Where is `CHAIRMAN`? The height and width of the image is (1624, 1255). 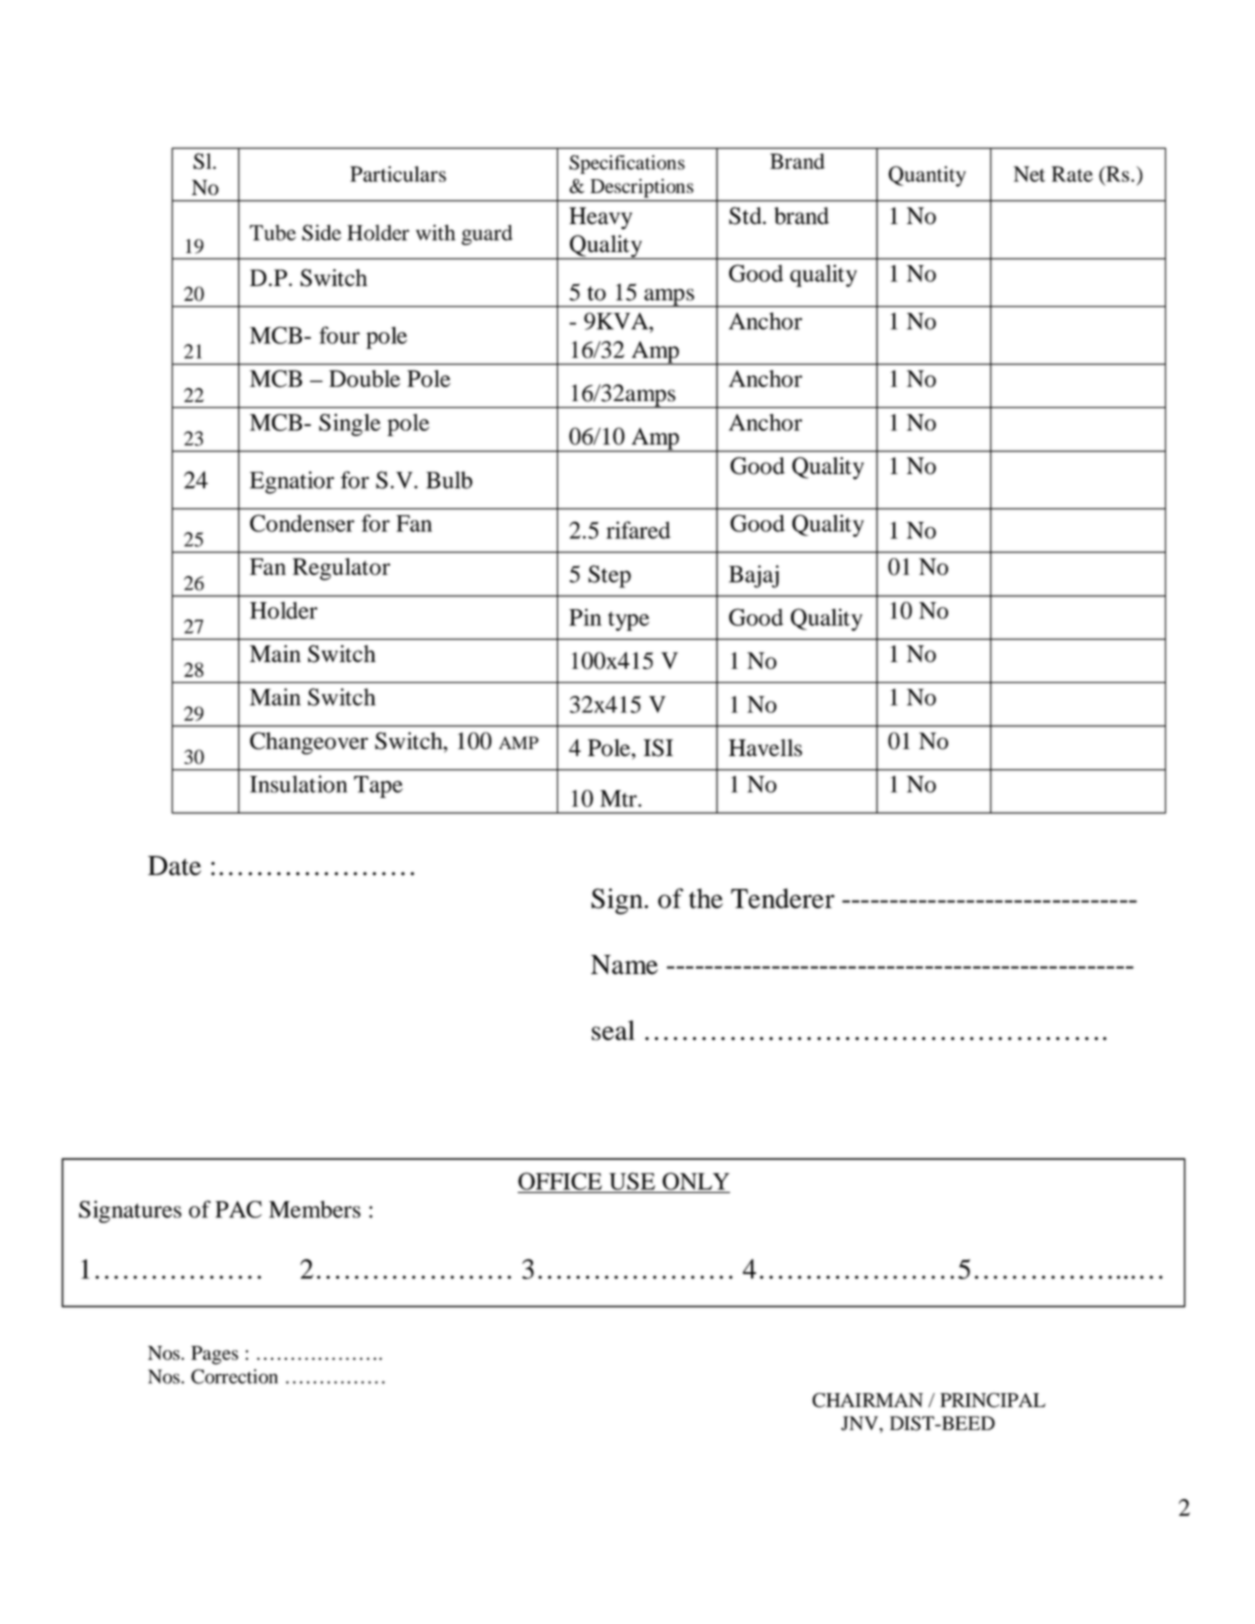 CHAIRMAN is located at coordinates (867, 1400).
